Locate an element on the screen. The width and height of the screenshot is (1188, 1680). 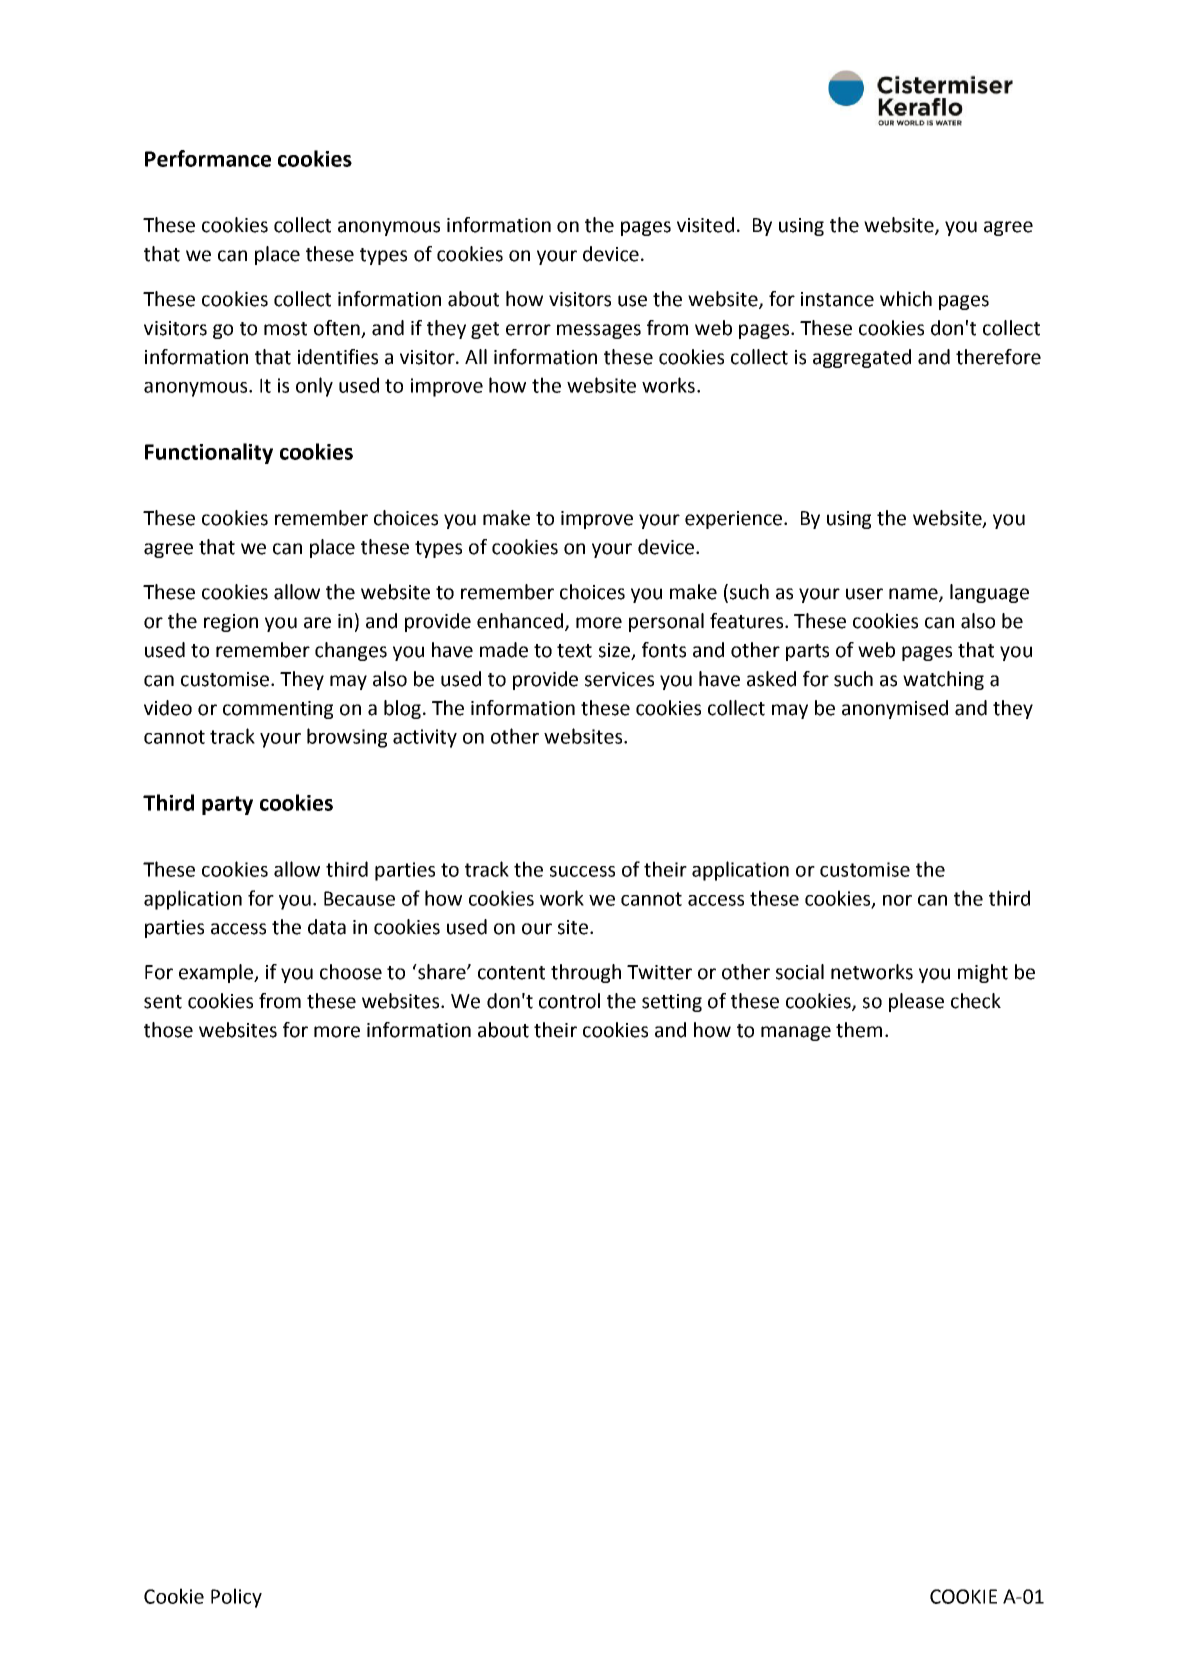
data is located at coordinates (327, 927).
